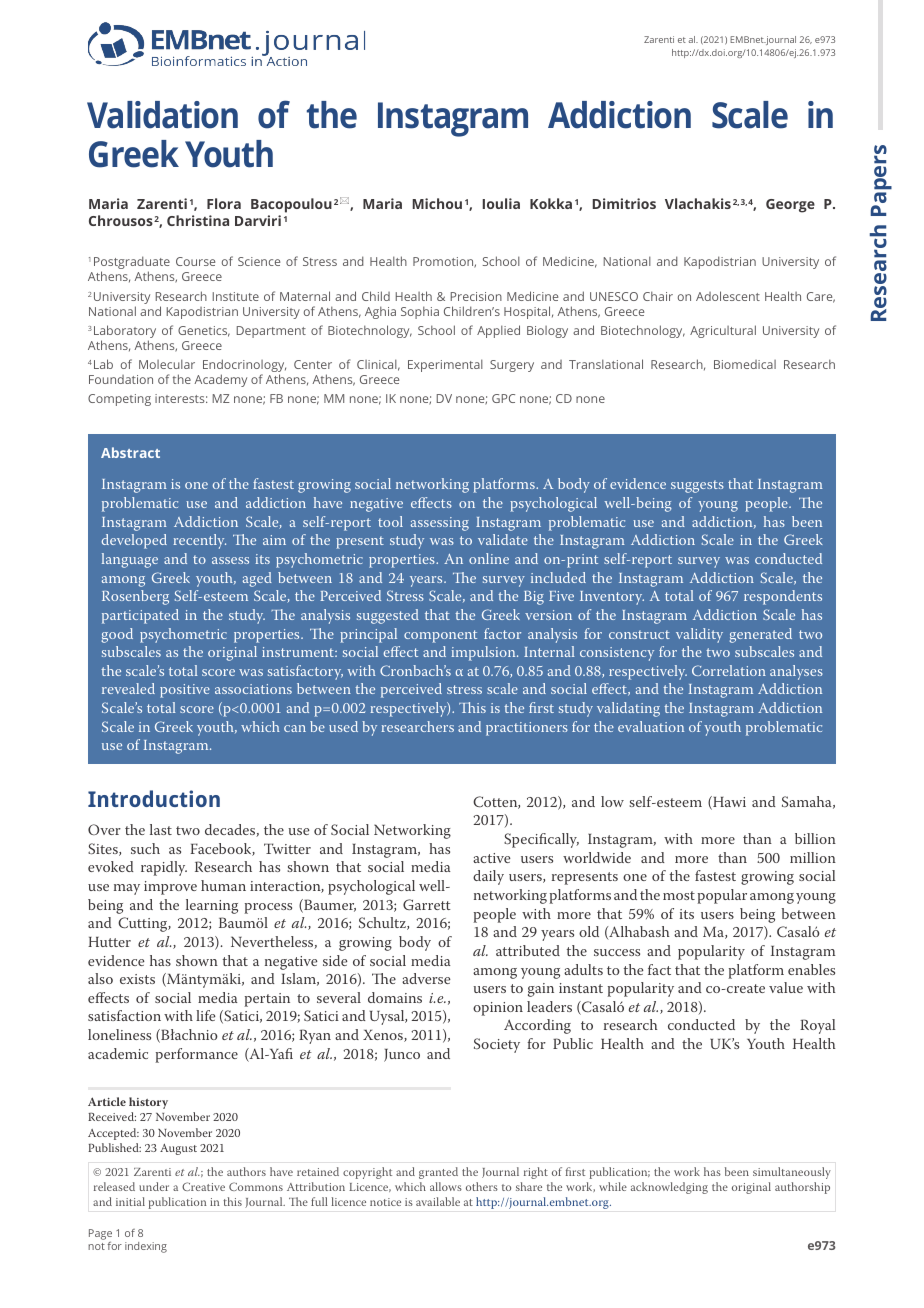  What do you see at coordinates (669, 1188) in the page?
I see `acknowledging` at bounding box center [669, 1188].
